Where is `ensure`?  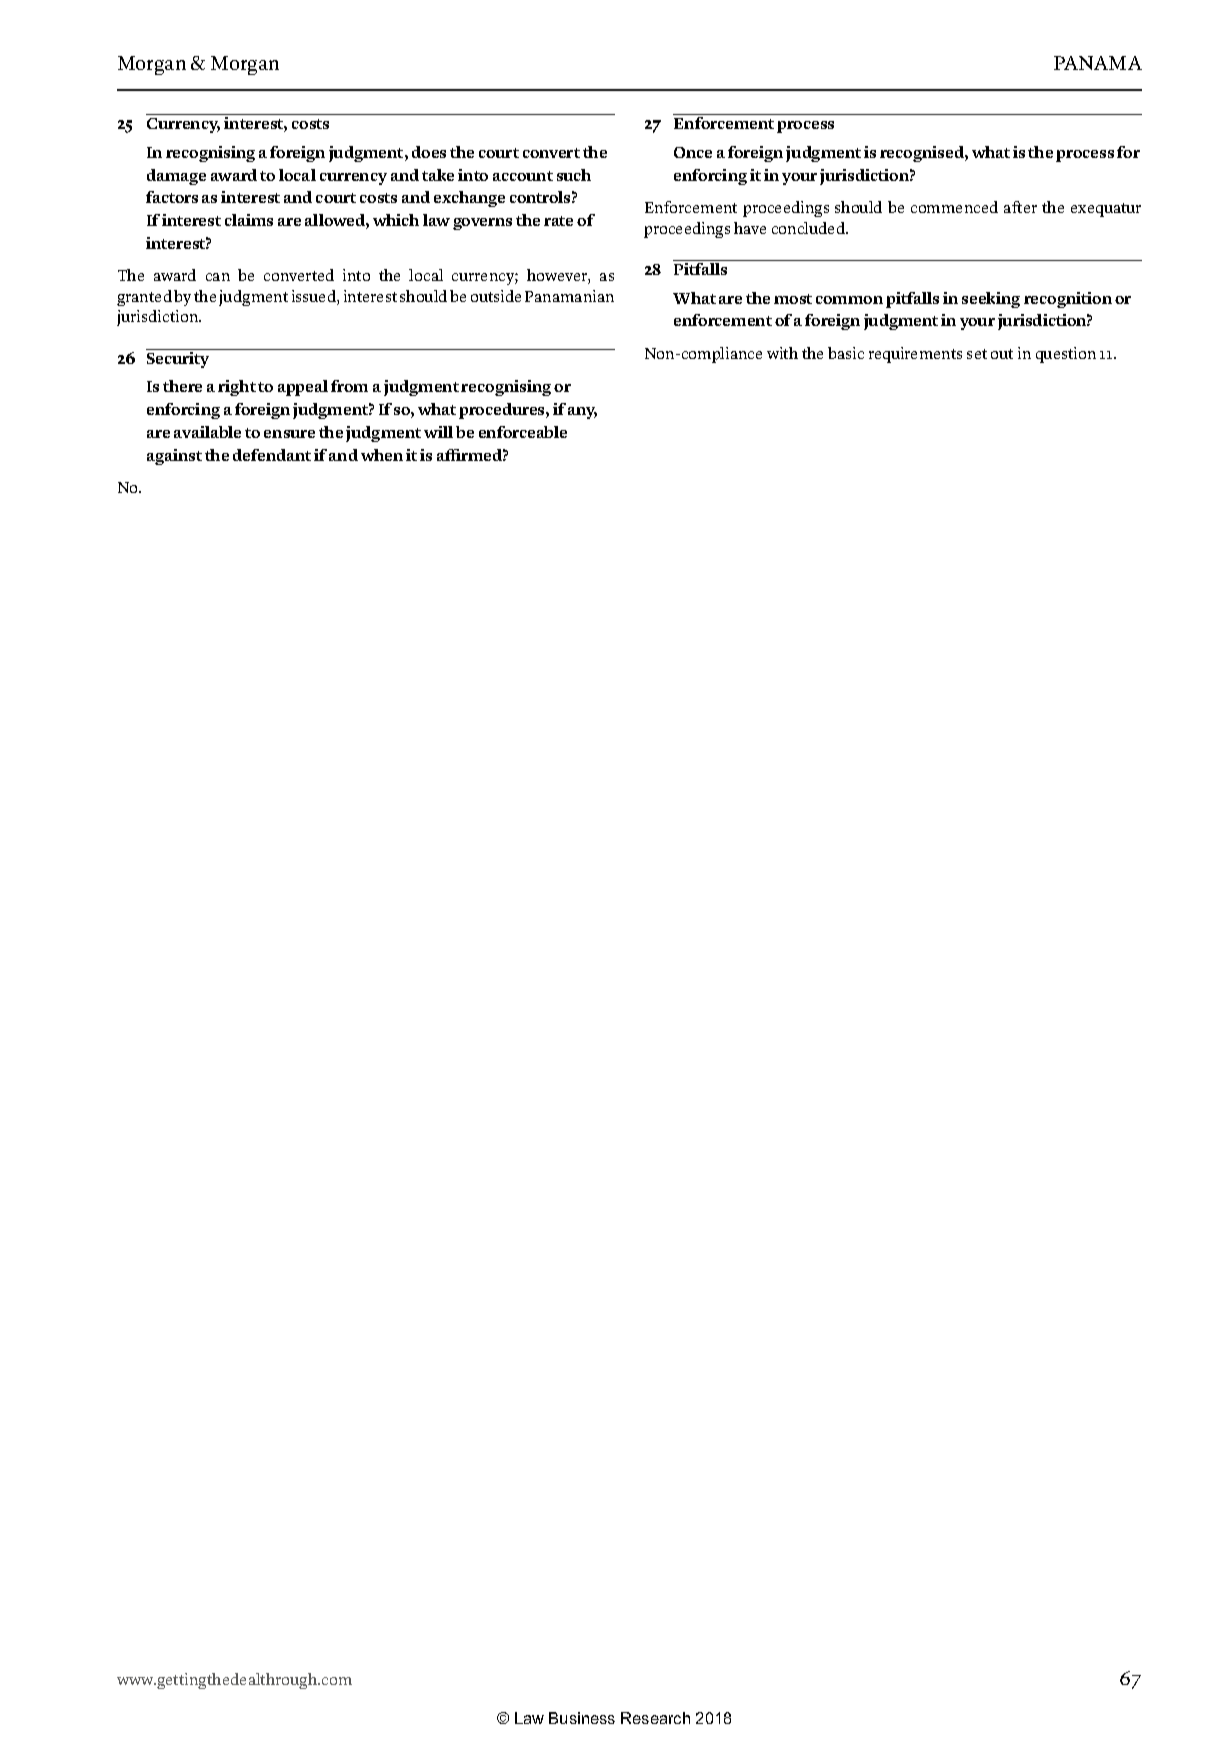 ensure is located at coordinates (289, 434).
